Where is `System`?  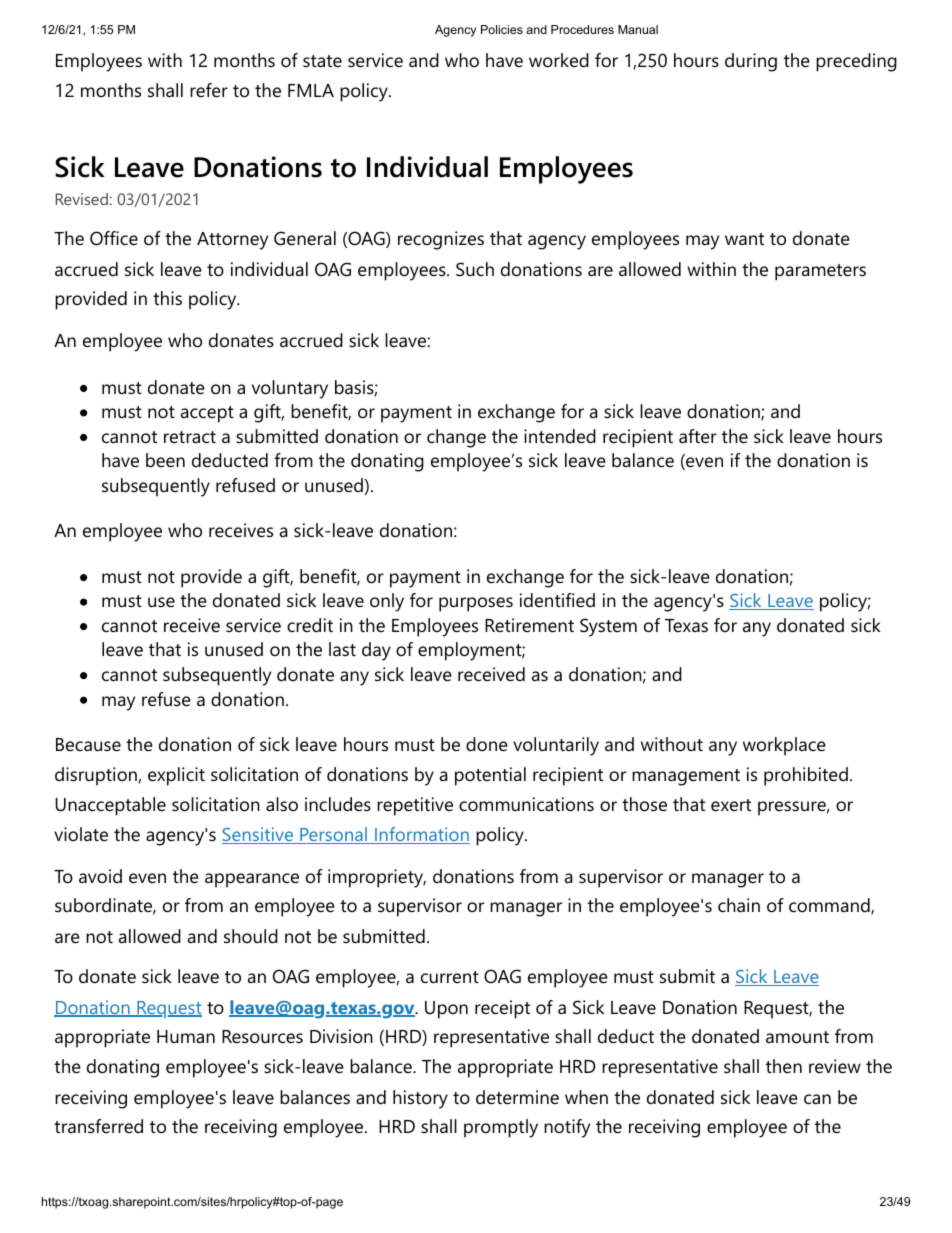
System is located at coordinates (608, 627).
